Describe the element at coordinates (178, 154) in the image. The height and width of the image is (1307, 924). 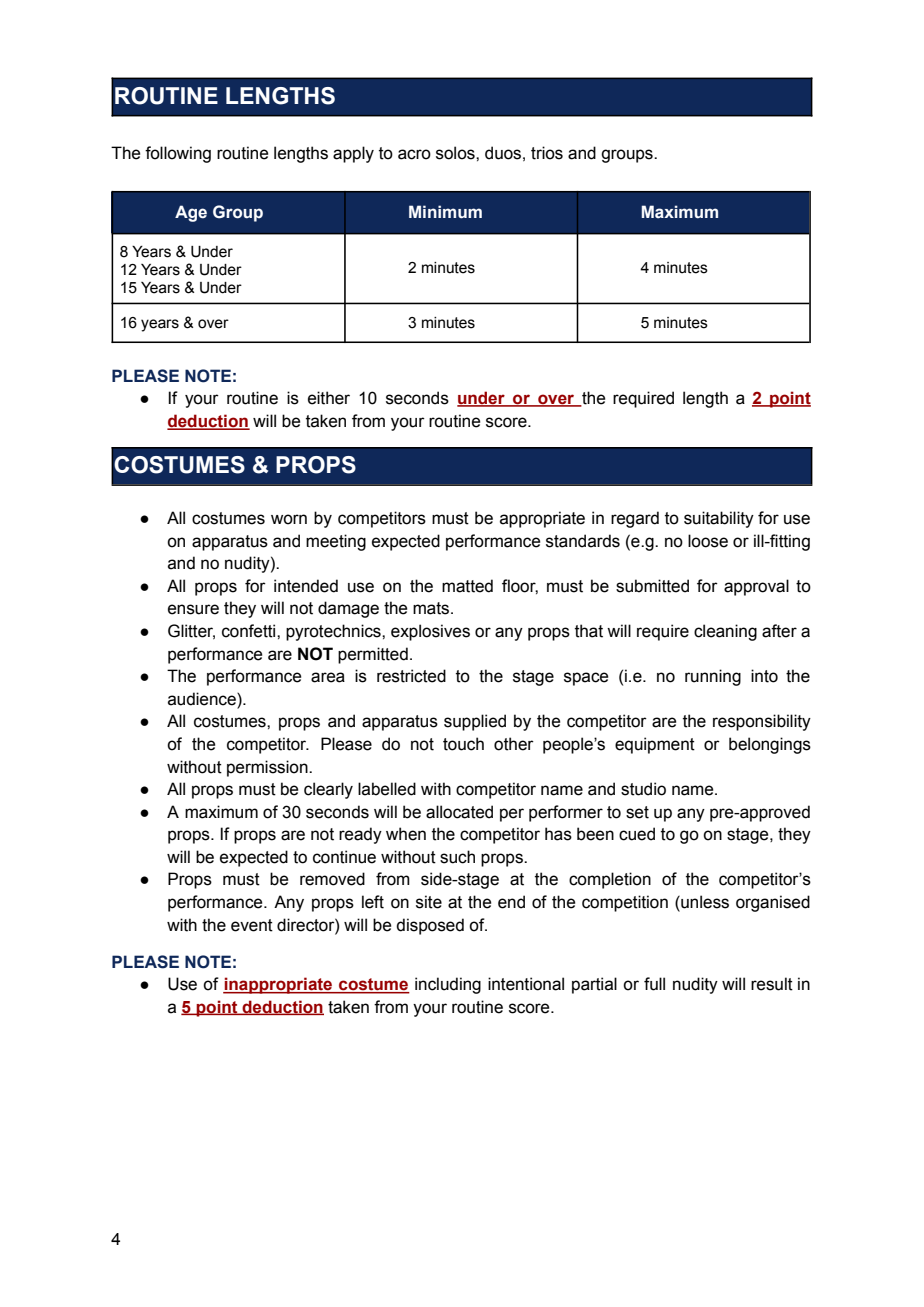
I see `following` at that location.
